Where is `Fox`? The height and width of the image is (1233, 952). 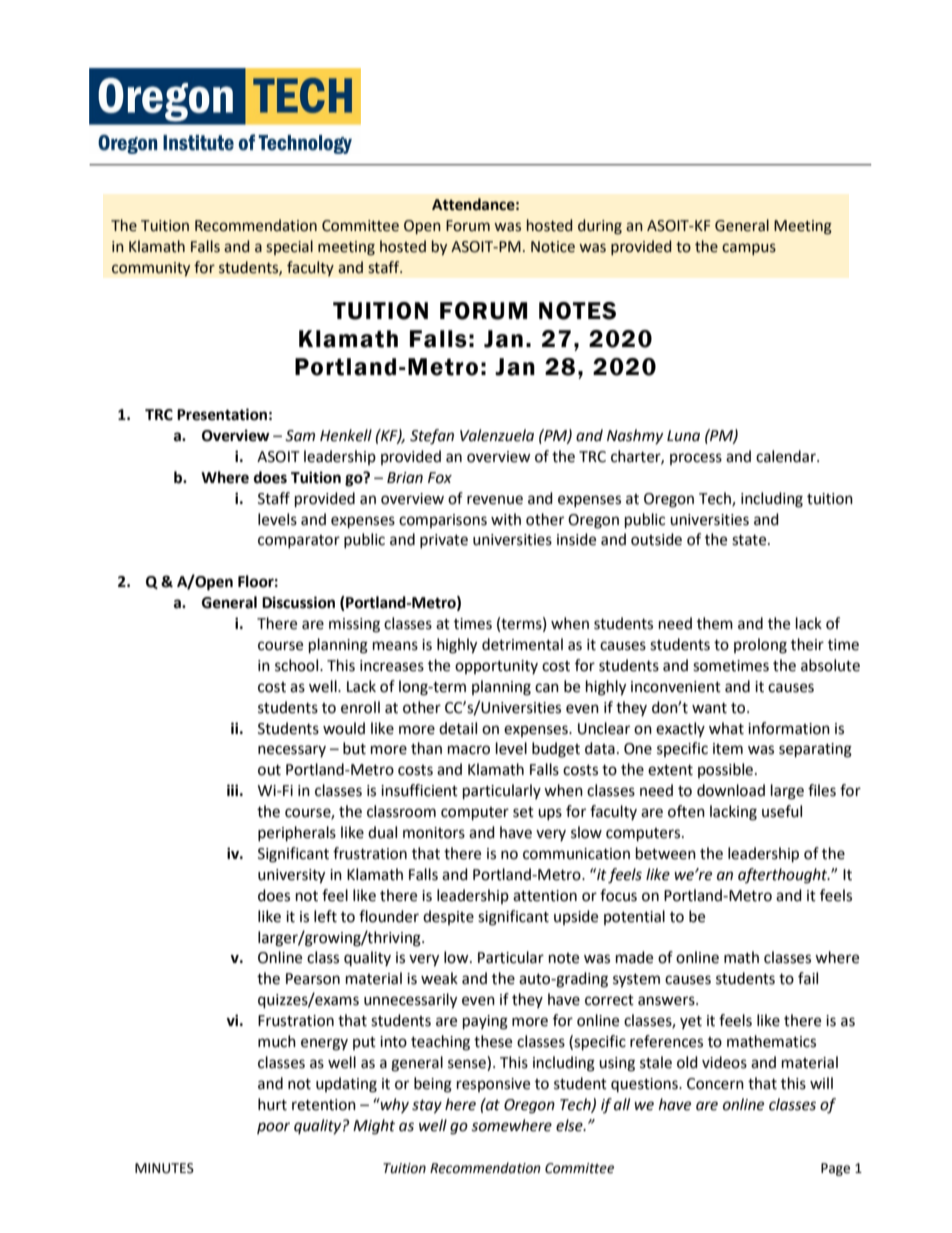 Fox is located at coordinates (440, 478).
